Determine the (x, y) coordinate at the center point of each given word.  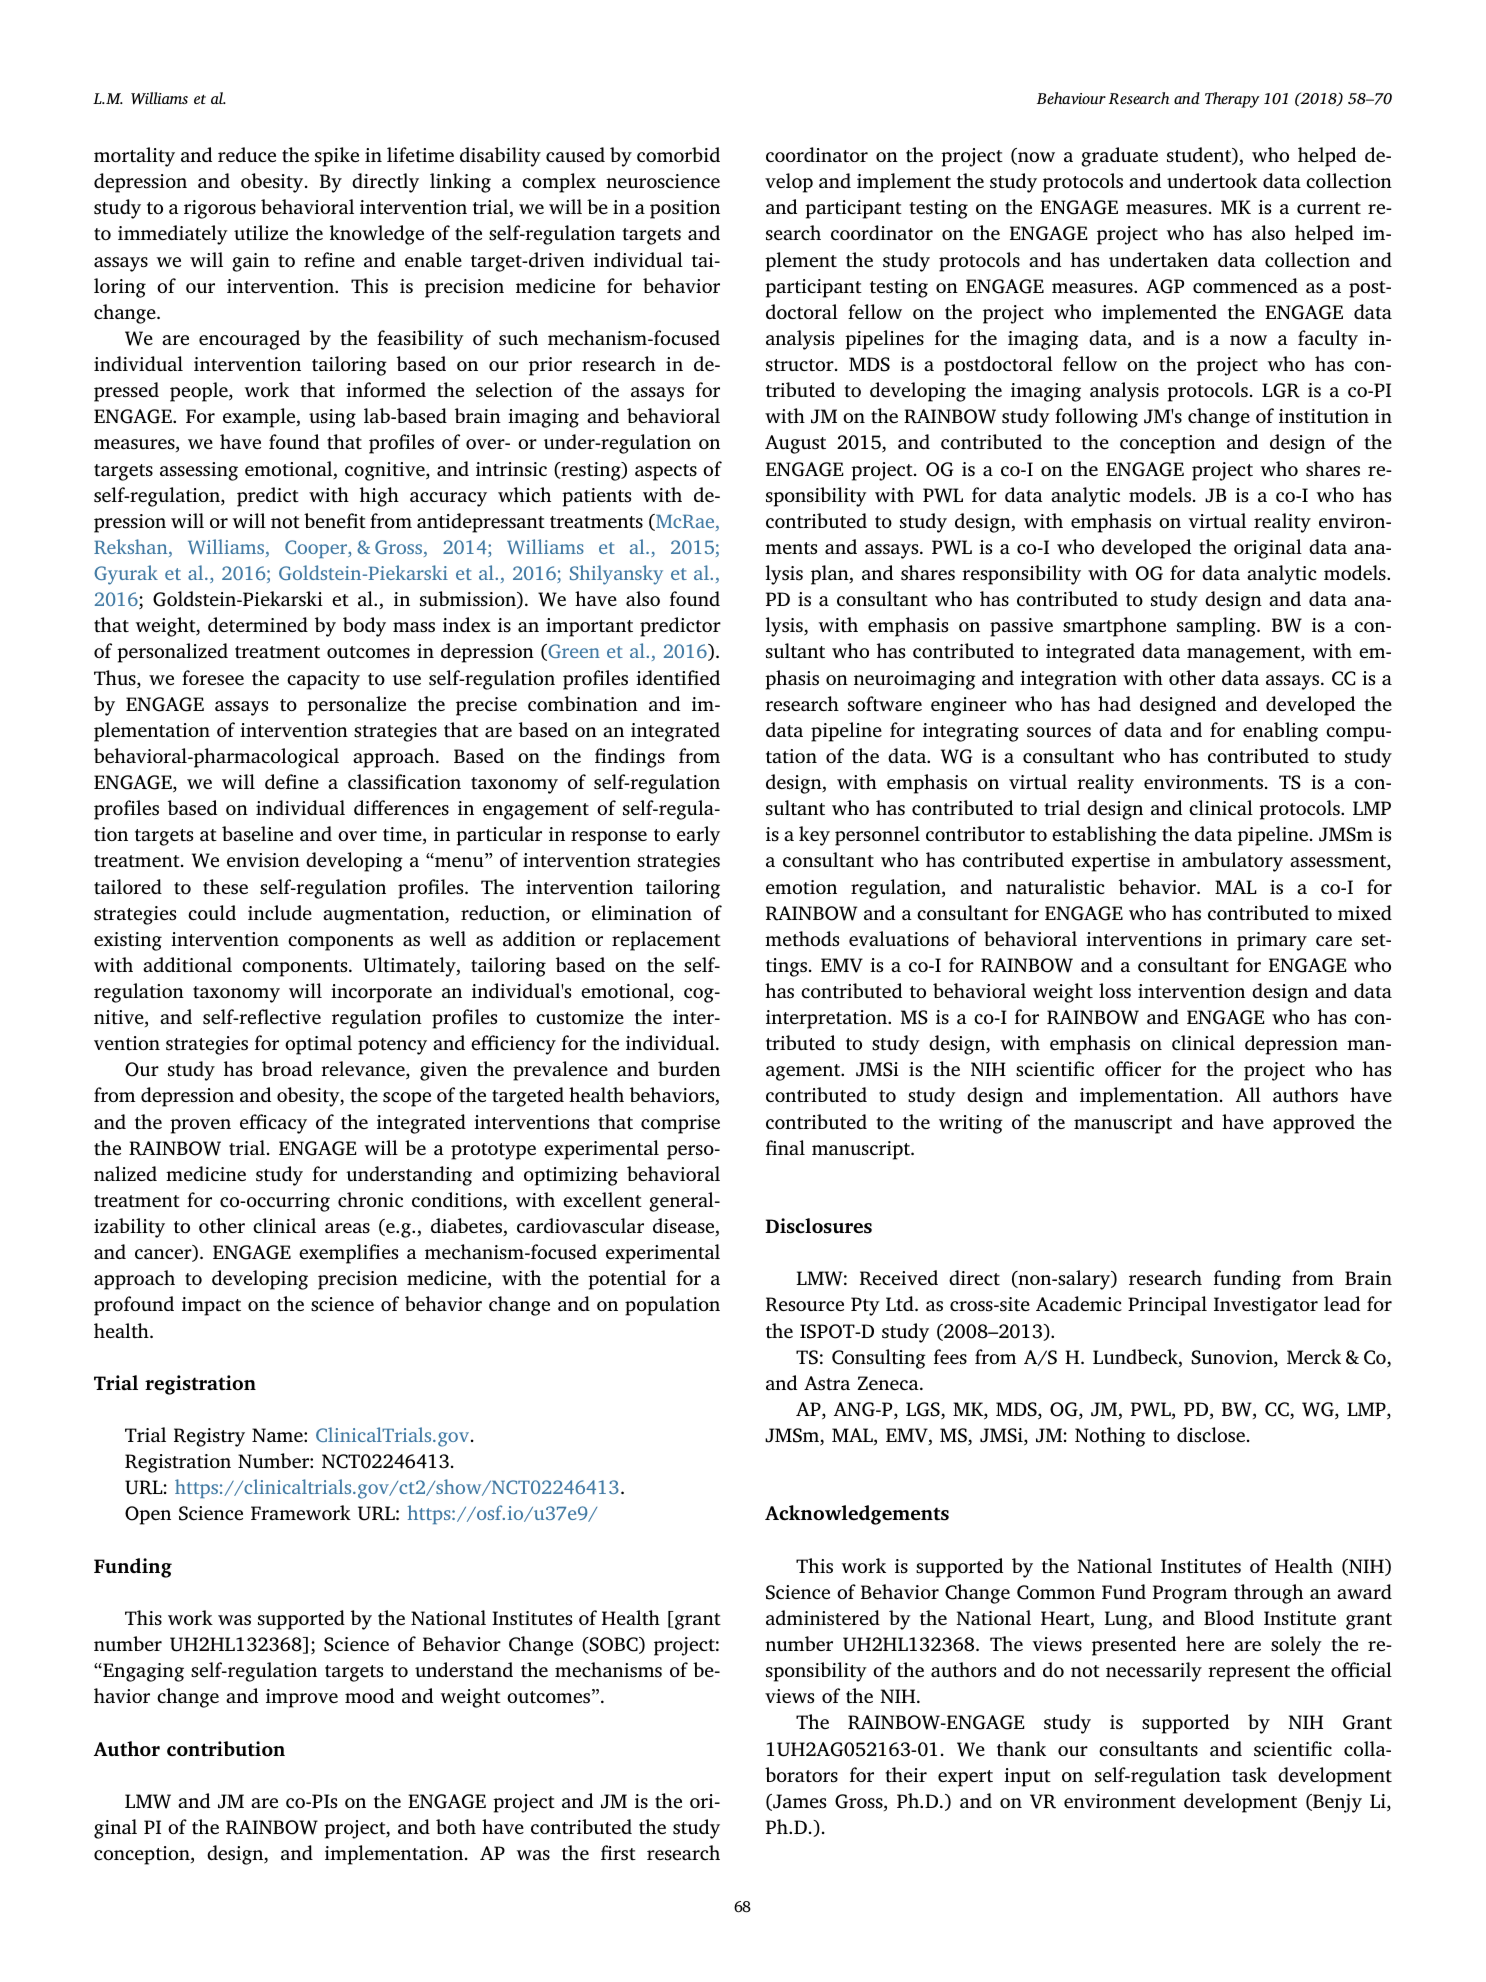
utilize (261, 232)
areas (347, 1228)
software (885, 704)
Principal (1167, 1306)
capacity (323, 680)
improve (302, 1698)
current (1329, 208)
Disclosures (818, 1226)
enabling (1280, 732)
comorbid (678, 154)
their (906, 1774)
